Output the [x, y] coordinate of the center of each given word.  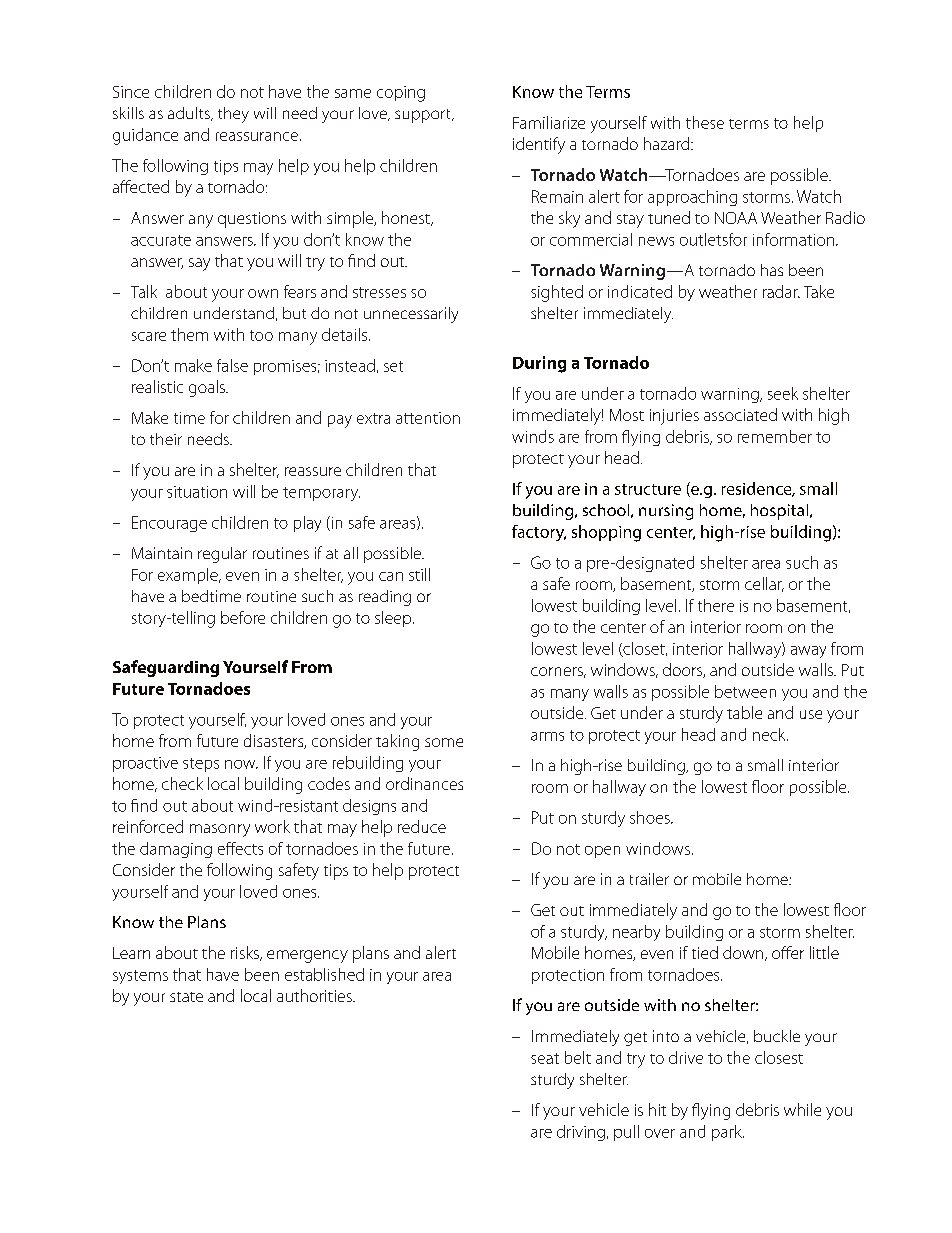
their [166, 439]
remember [775, 436]
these [705, 122]
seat [545, 1058]
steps [201, 765]
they [233, 115]
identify [539, 145]
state [186, 997]
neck [770, 734]
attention [428, 418]
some [444, 742]
